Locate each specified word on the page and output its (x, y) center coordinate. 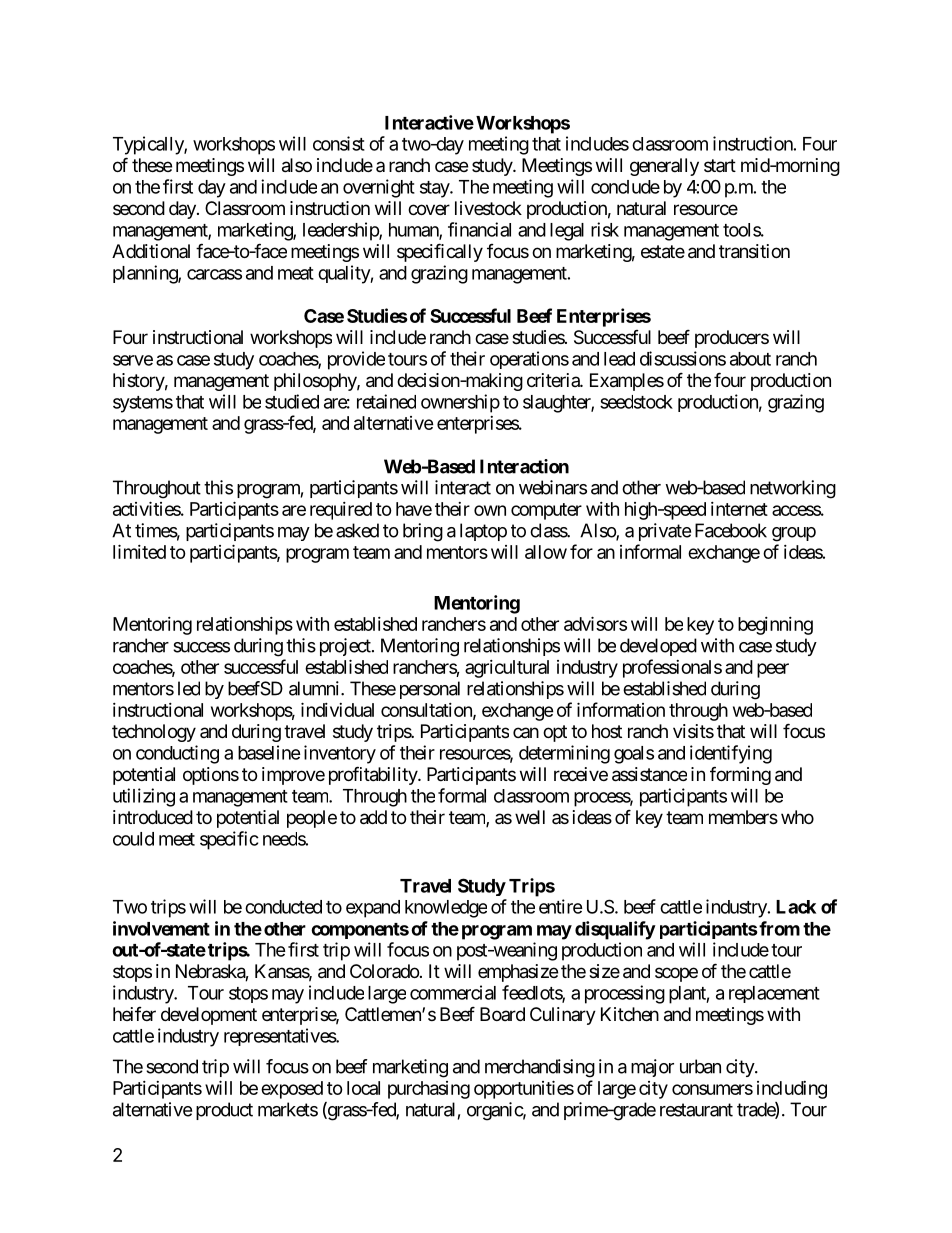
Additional (151, 251)
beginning (775, 626)
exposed (292, 1090)
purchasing (429, 1090)
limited (139, 551)
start (720, 165)
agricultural (507, 669)
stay (435, 189)
